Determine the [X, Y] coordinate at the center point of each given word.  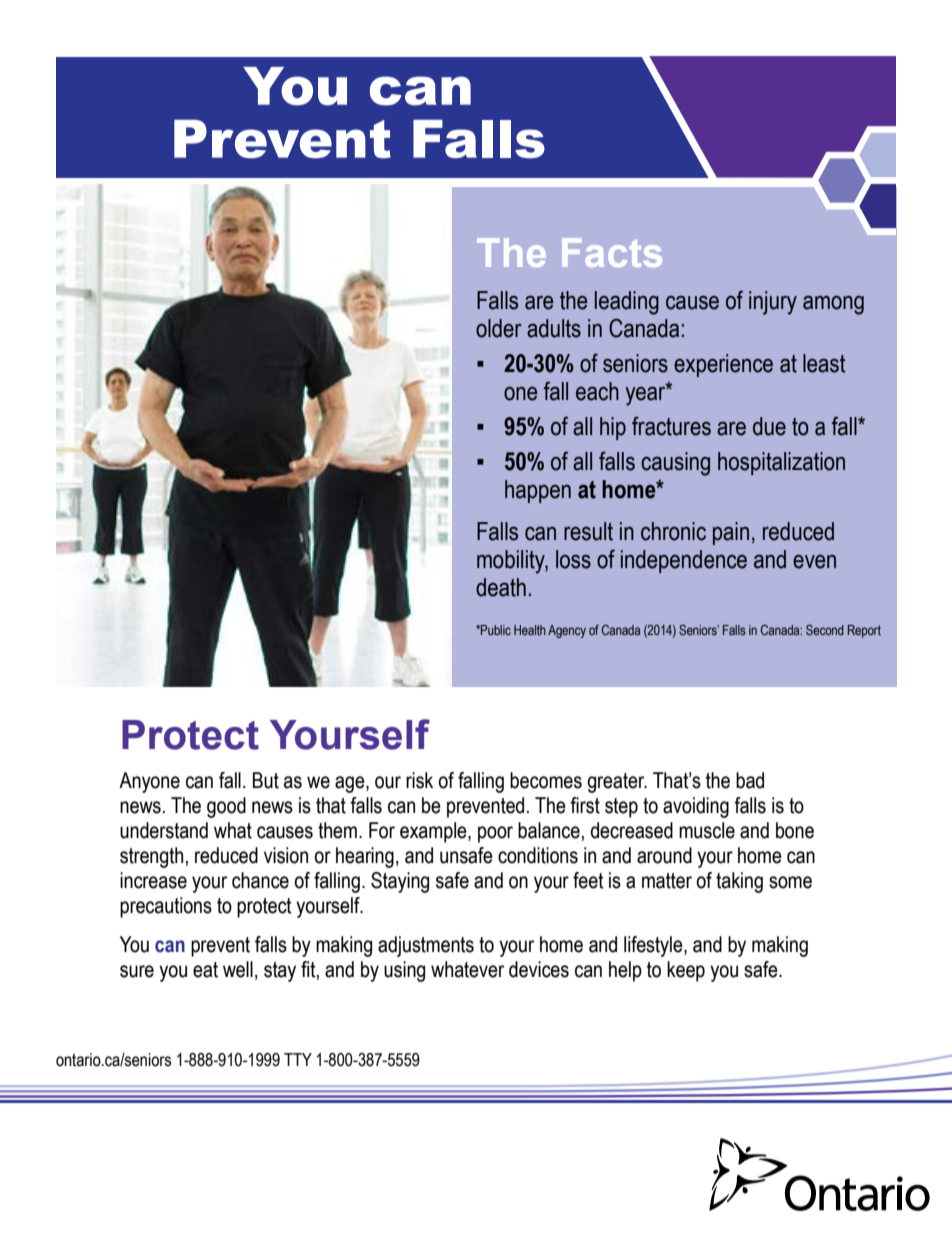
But [266, 780]
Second [825, 629]
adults [554, 328]
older [499, 328]
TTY [298, 1059]
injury [773, 303]
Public [495, 630]
